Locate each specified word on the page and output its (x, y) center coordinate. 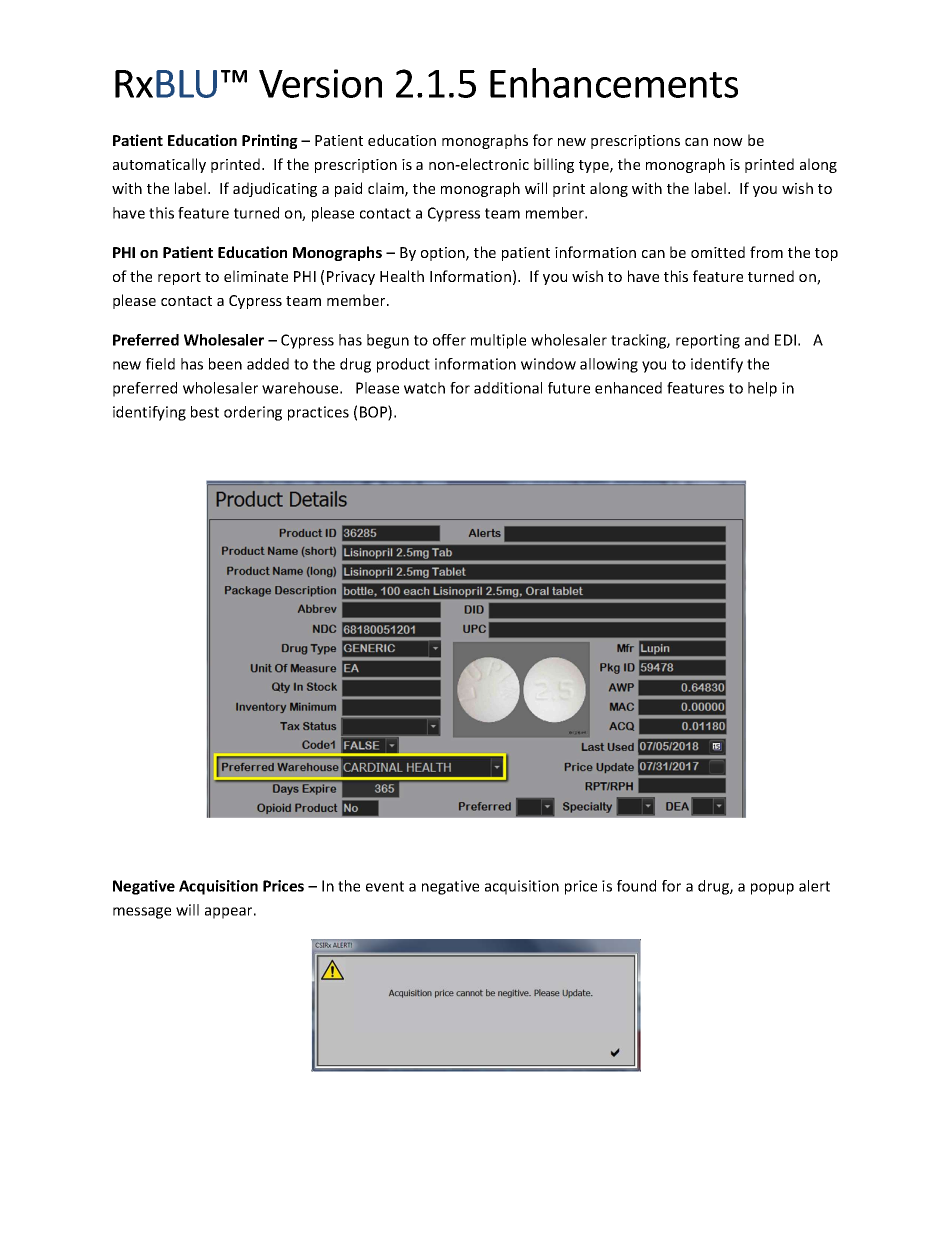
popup (772, 889)
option (444, 254)
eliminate (256, 276)
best (205, 412)
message (142, 913)
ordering (253, 413)
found (636, 886)
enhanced (628, 388)
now (728, 142)
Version (320, 83)
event (385, 886)
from (766, 252)
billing (554, 165)
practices (318, 413)
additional (508, 388)
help (762, 389)
